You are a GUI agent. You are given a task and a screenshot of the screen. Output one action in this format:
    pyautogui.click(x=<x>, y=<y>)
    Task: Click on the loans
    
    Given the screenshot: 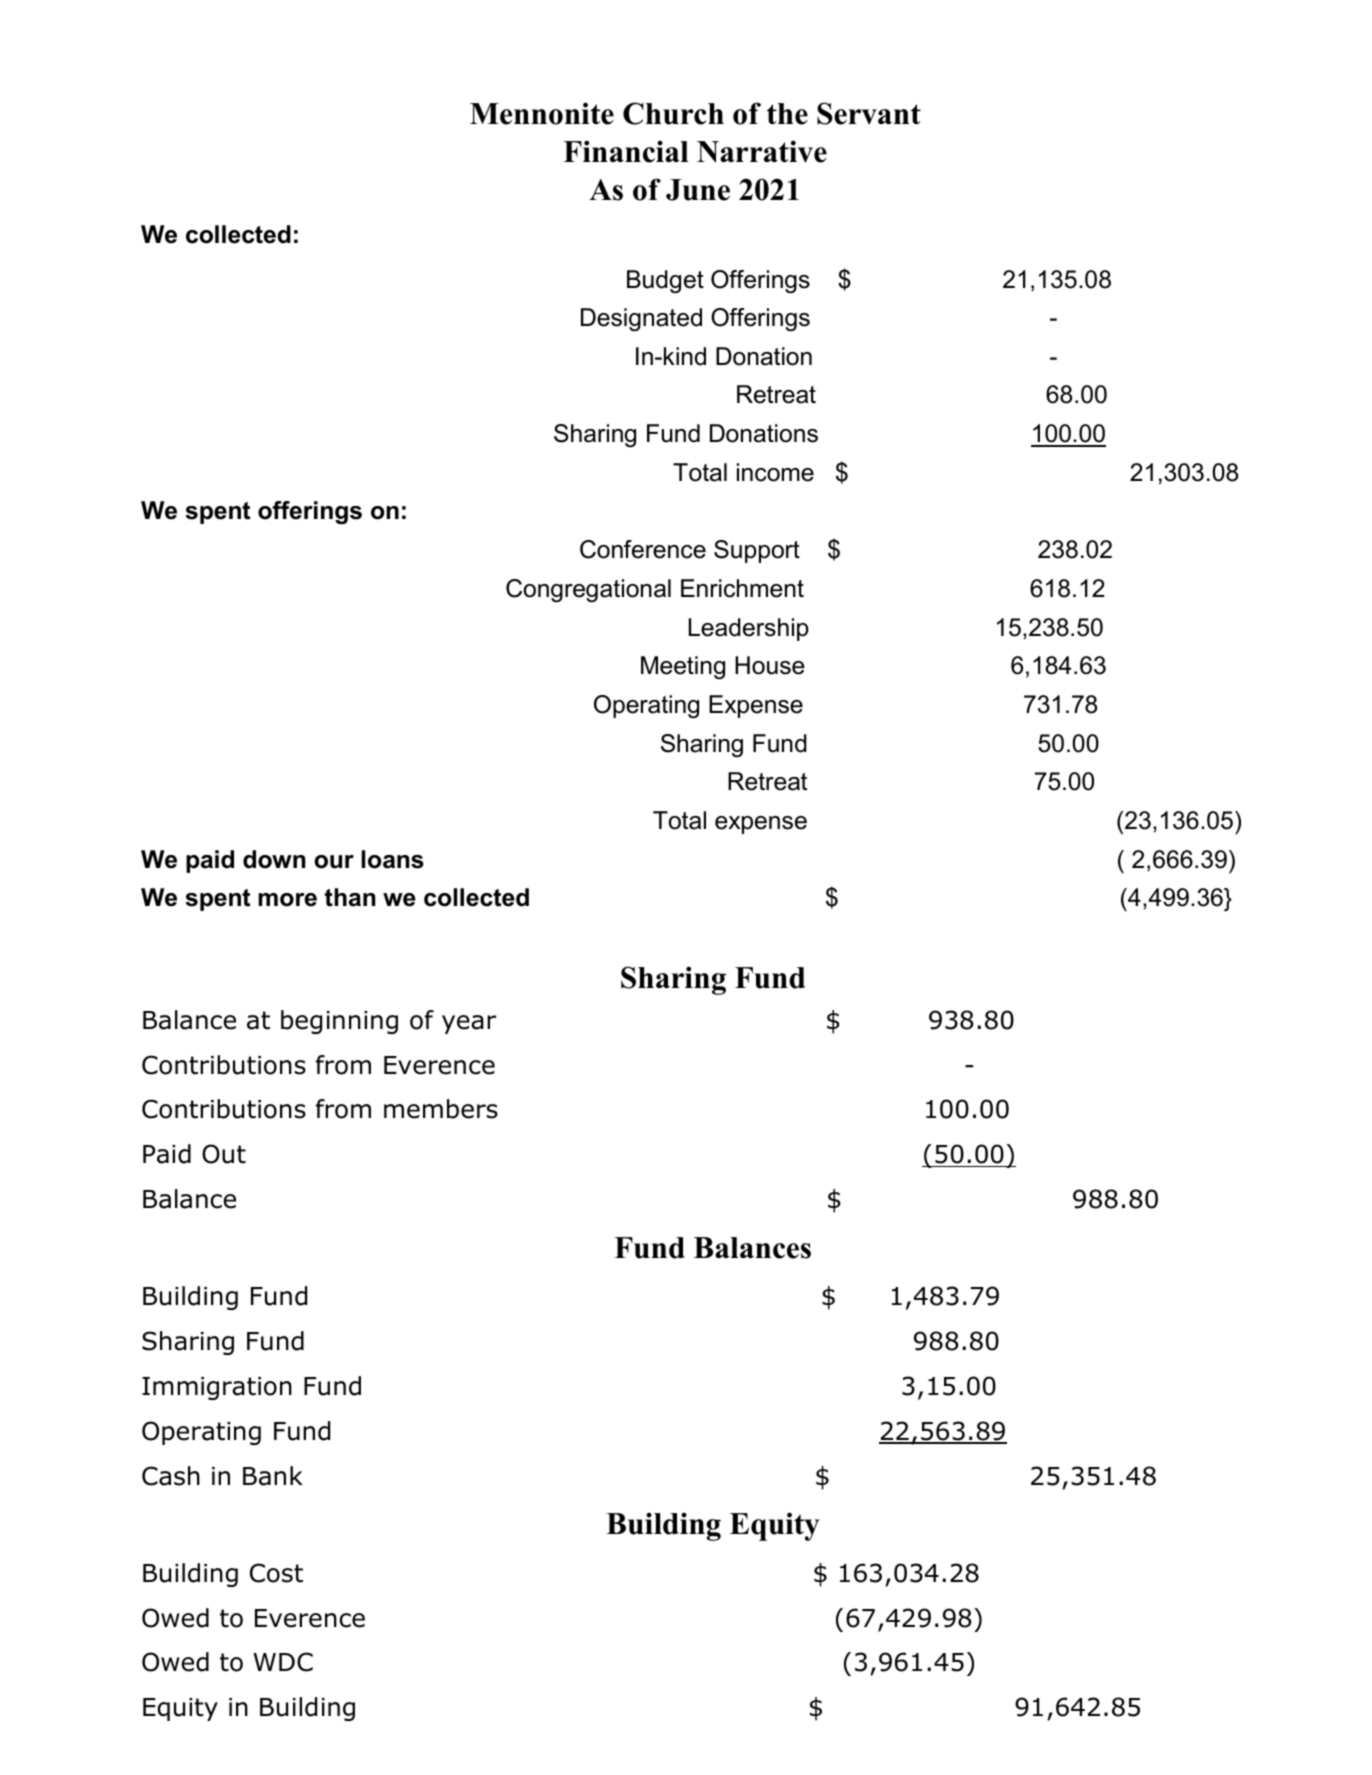 What is the action you would take?
    pyautogui.click(x=392, y=859)
